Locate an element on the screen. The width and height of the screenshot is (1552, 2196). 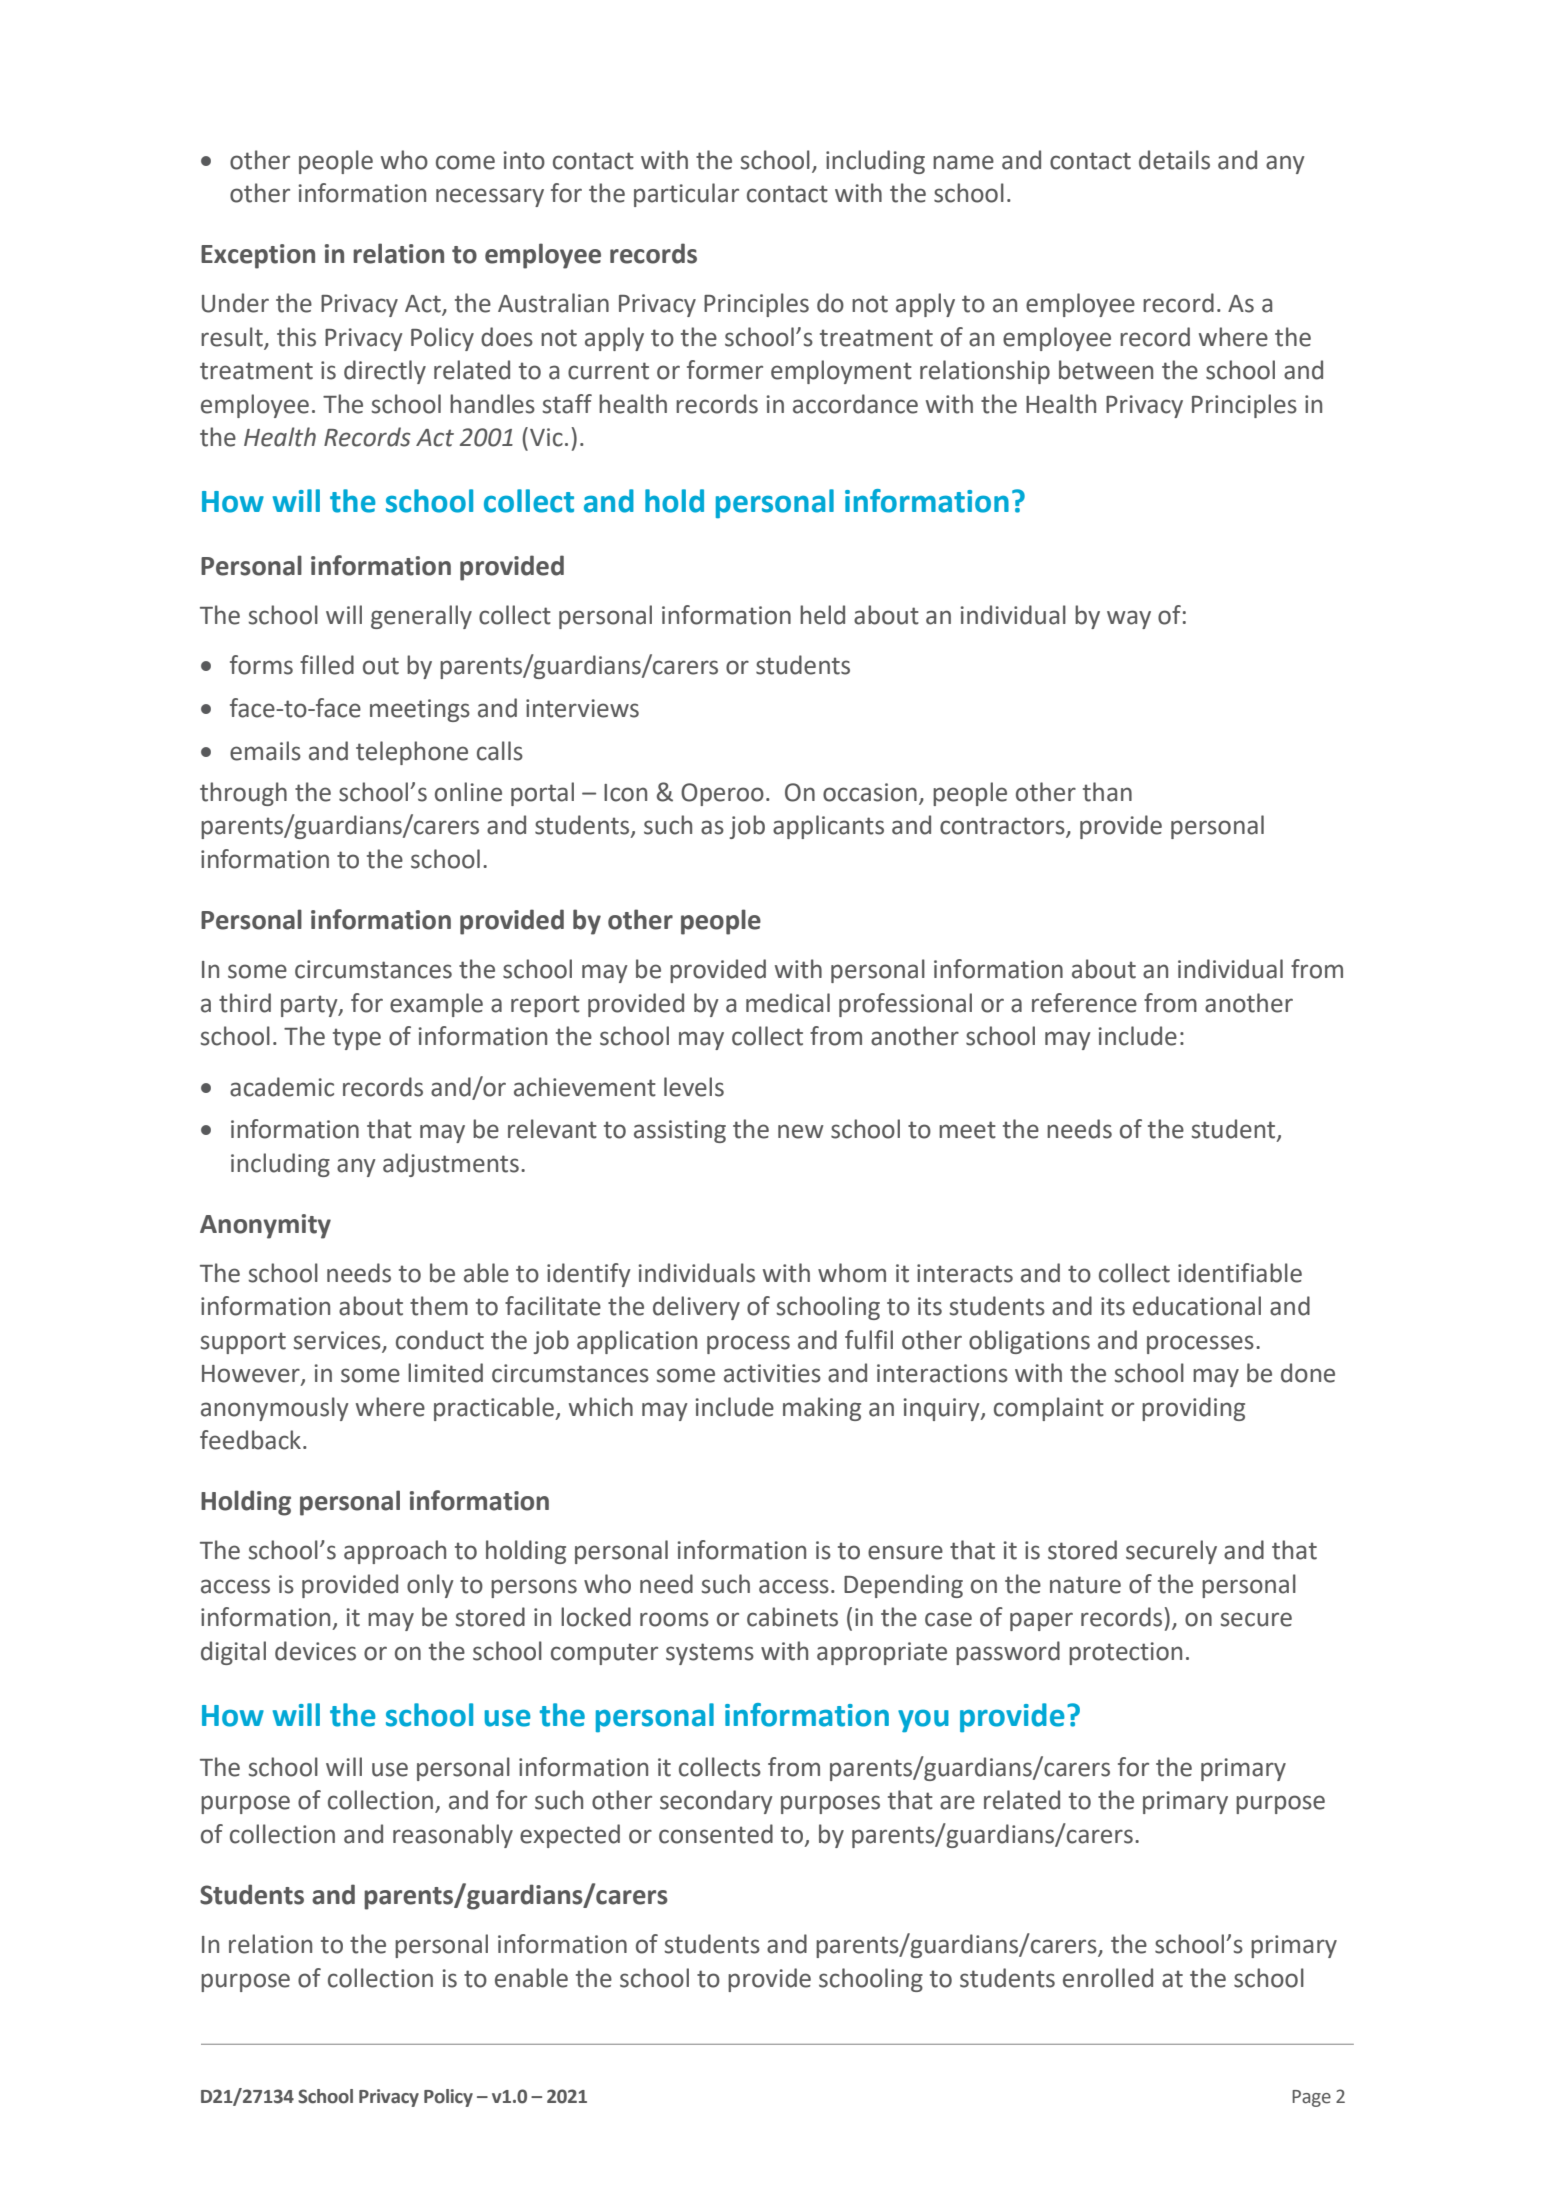
reasonably is located at coordinates (453, 1836).
